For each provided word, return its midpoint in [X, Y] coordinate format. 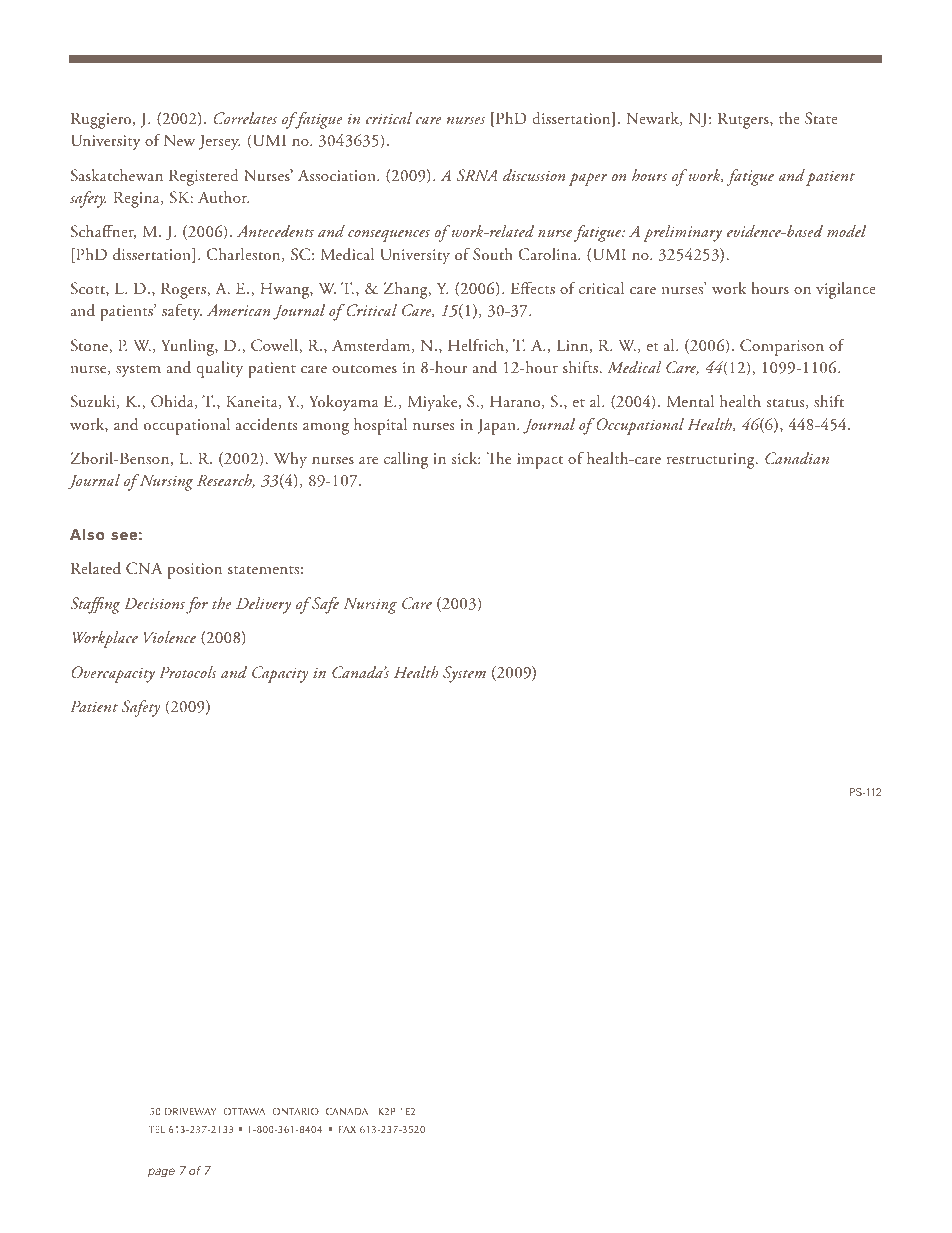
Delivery [263, 605]
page [161, 1173]
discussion [534, 175]
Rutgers [744, 120]
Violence [170, 637]
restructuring [712, 461]
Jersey [220, 142]
